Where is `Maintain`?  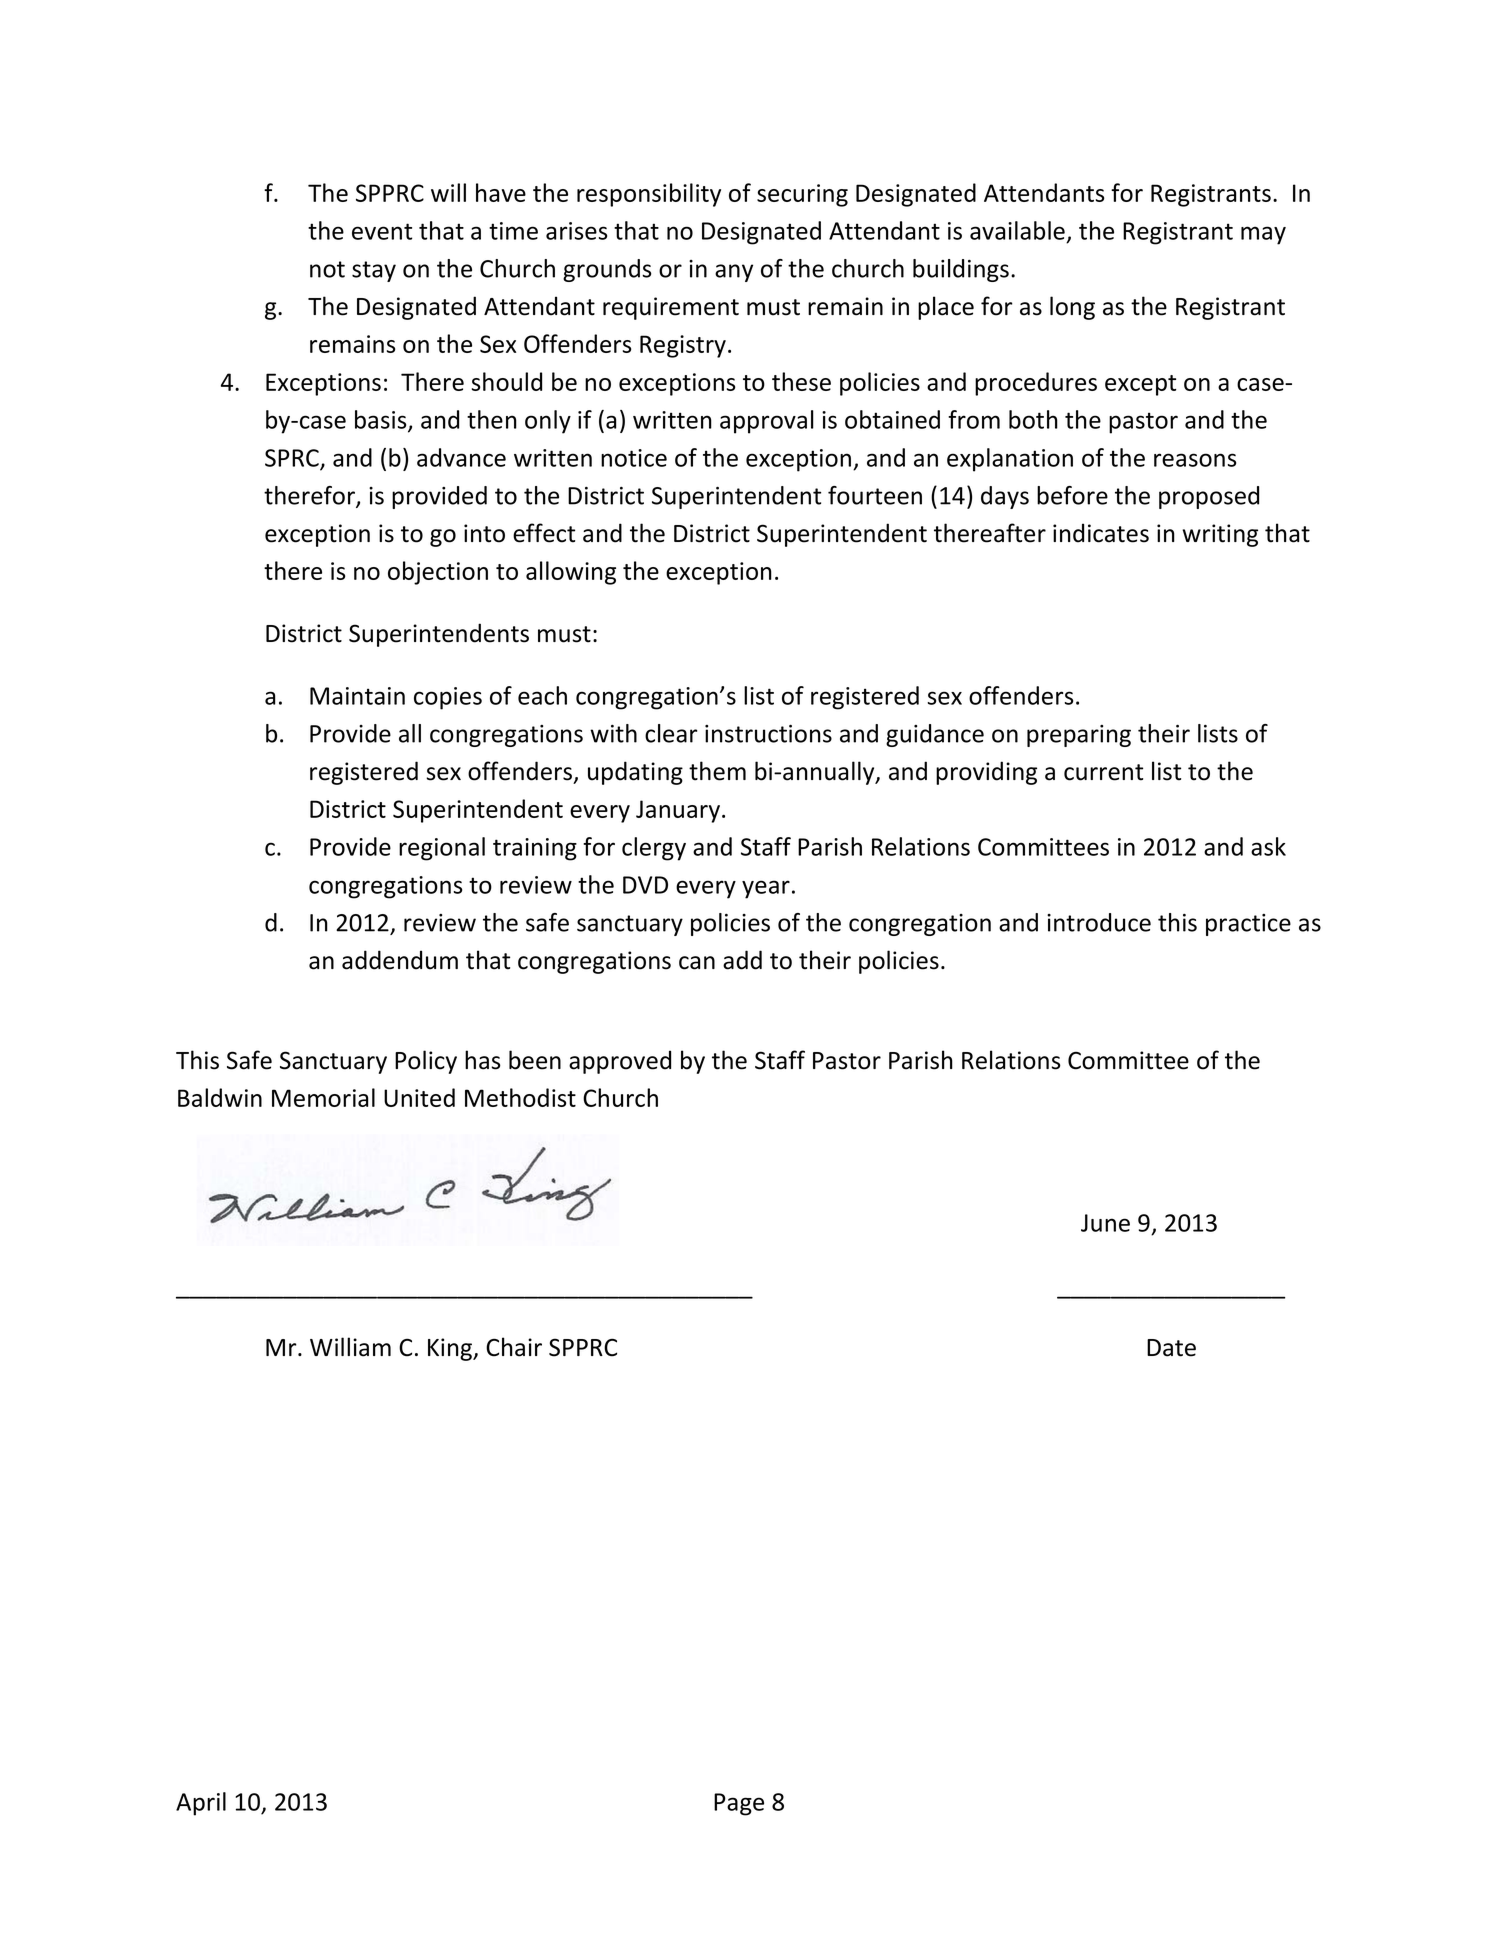 Maintain is located at coordinates (357, 696).
